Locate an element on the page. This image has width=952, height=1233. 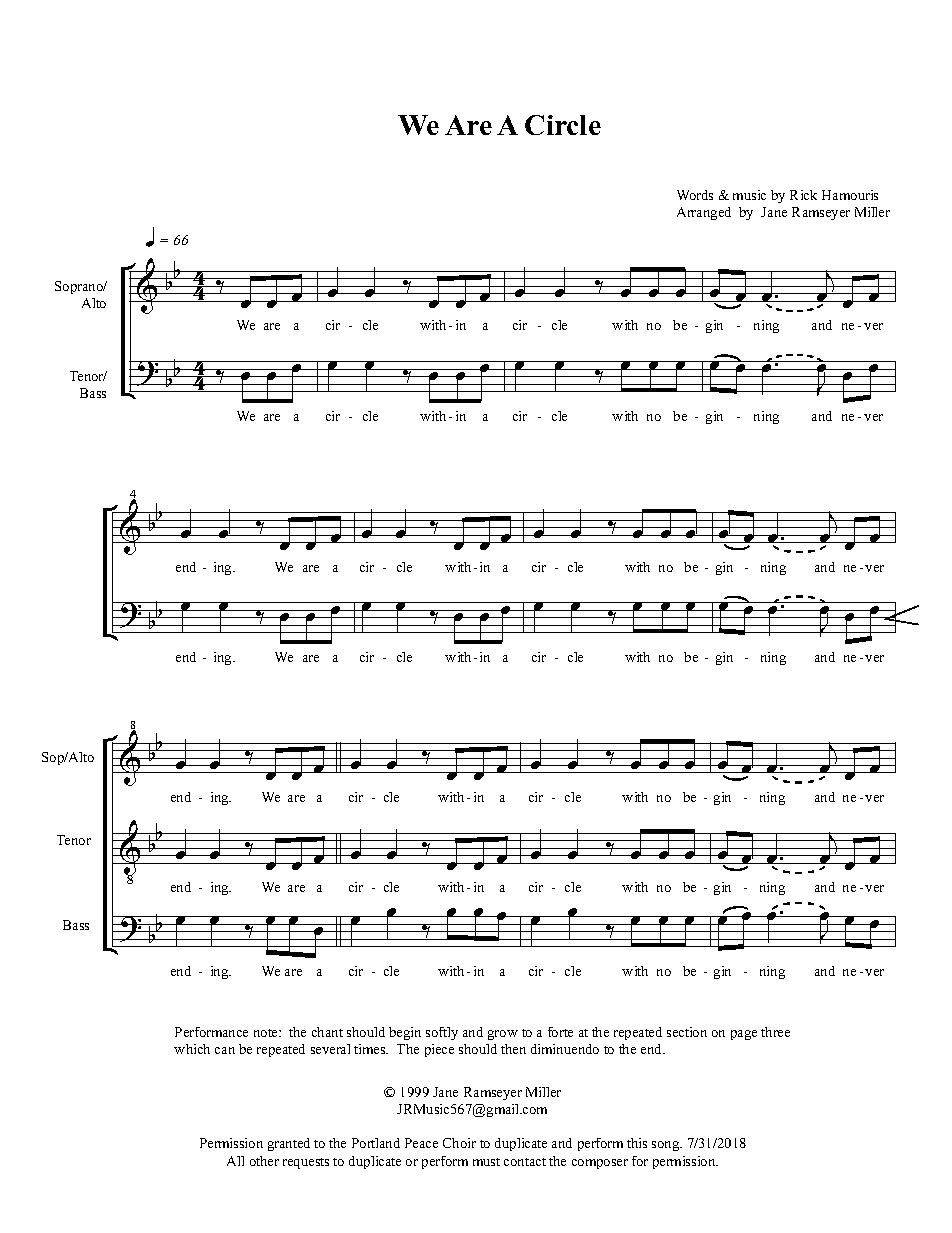
granted is located at coordinates (289, 1144).
